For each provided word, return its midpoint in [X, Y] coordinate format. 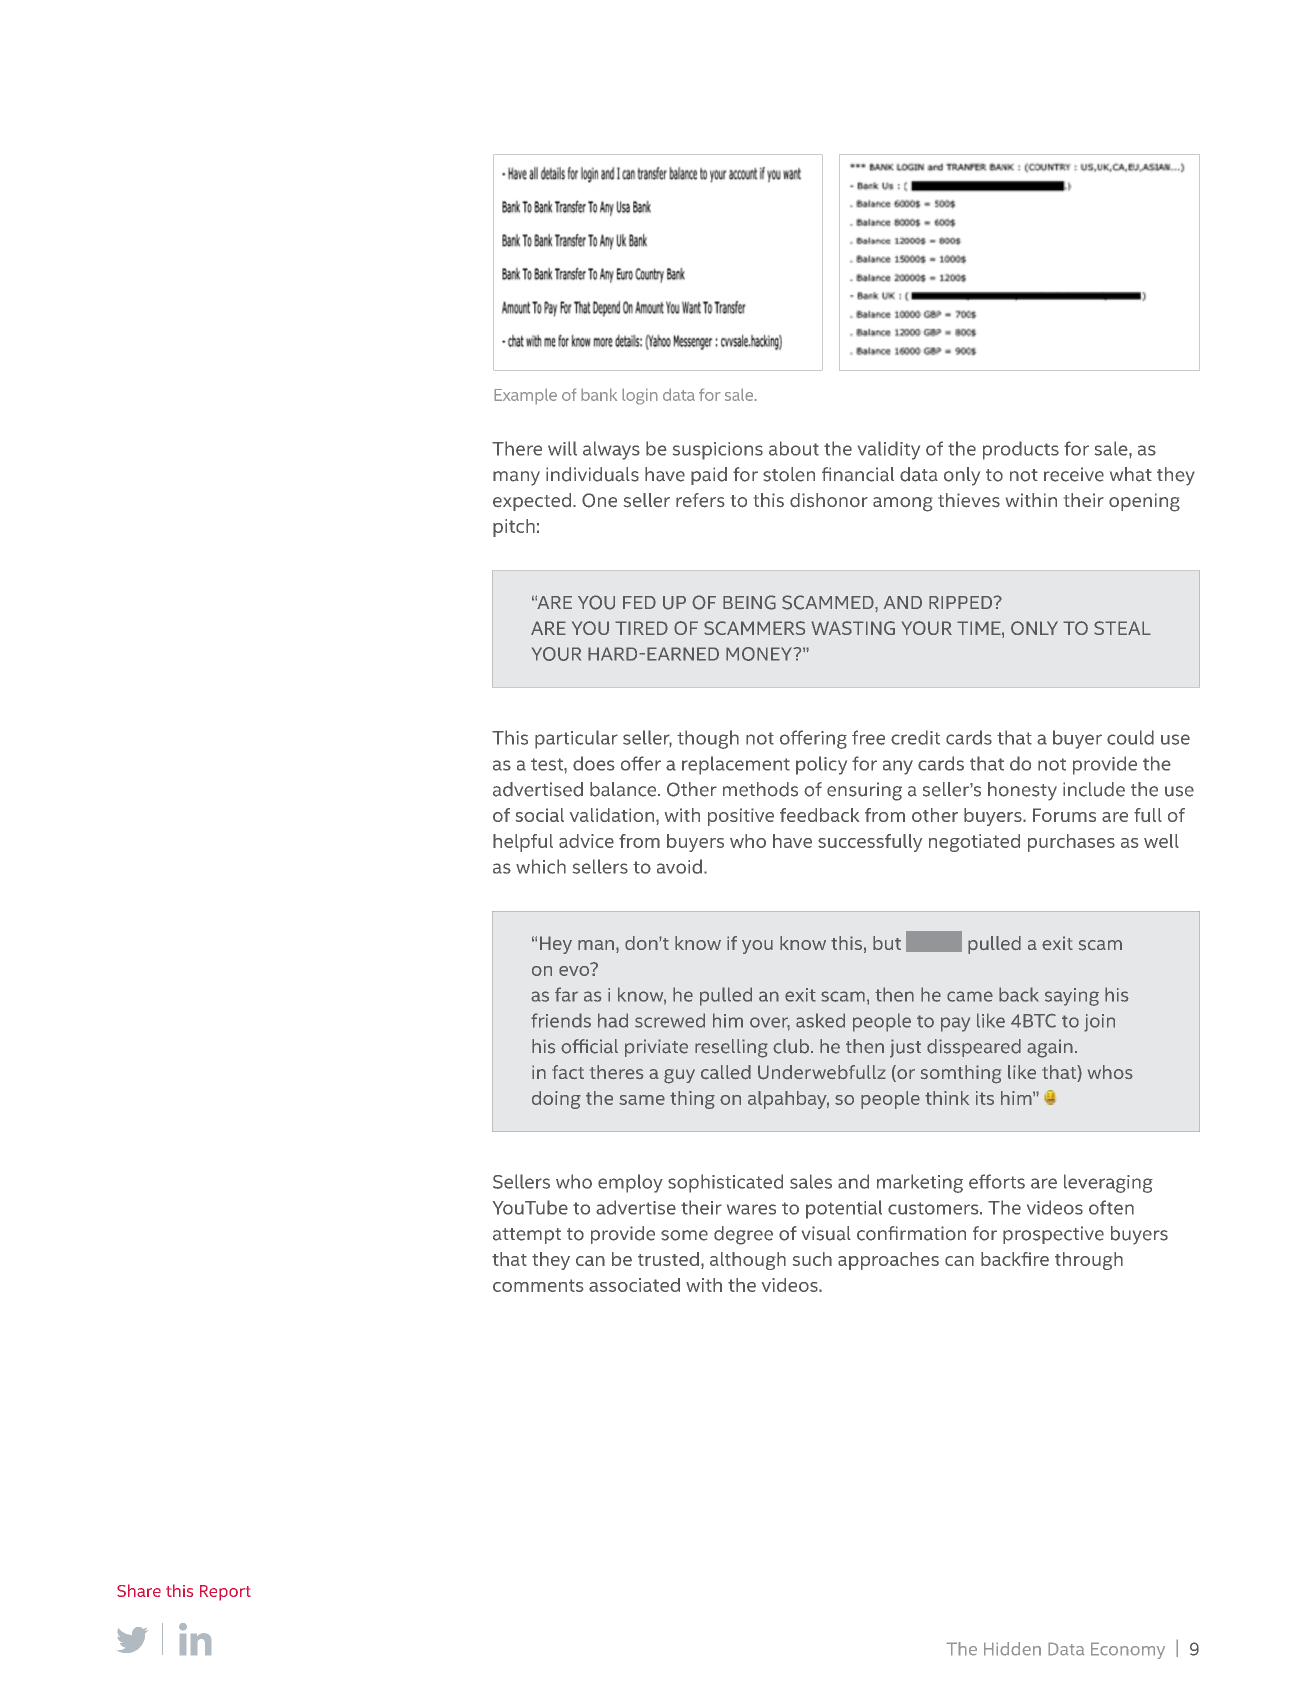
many [516, 478]
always [611, 450]
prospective [1053, 1235]
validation [612, 815]
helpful [523, 843]
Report [225, 1593]
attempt [527, 1236]
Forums [1064, 815]
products [1021, 450]
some [684, 1235]
